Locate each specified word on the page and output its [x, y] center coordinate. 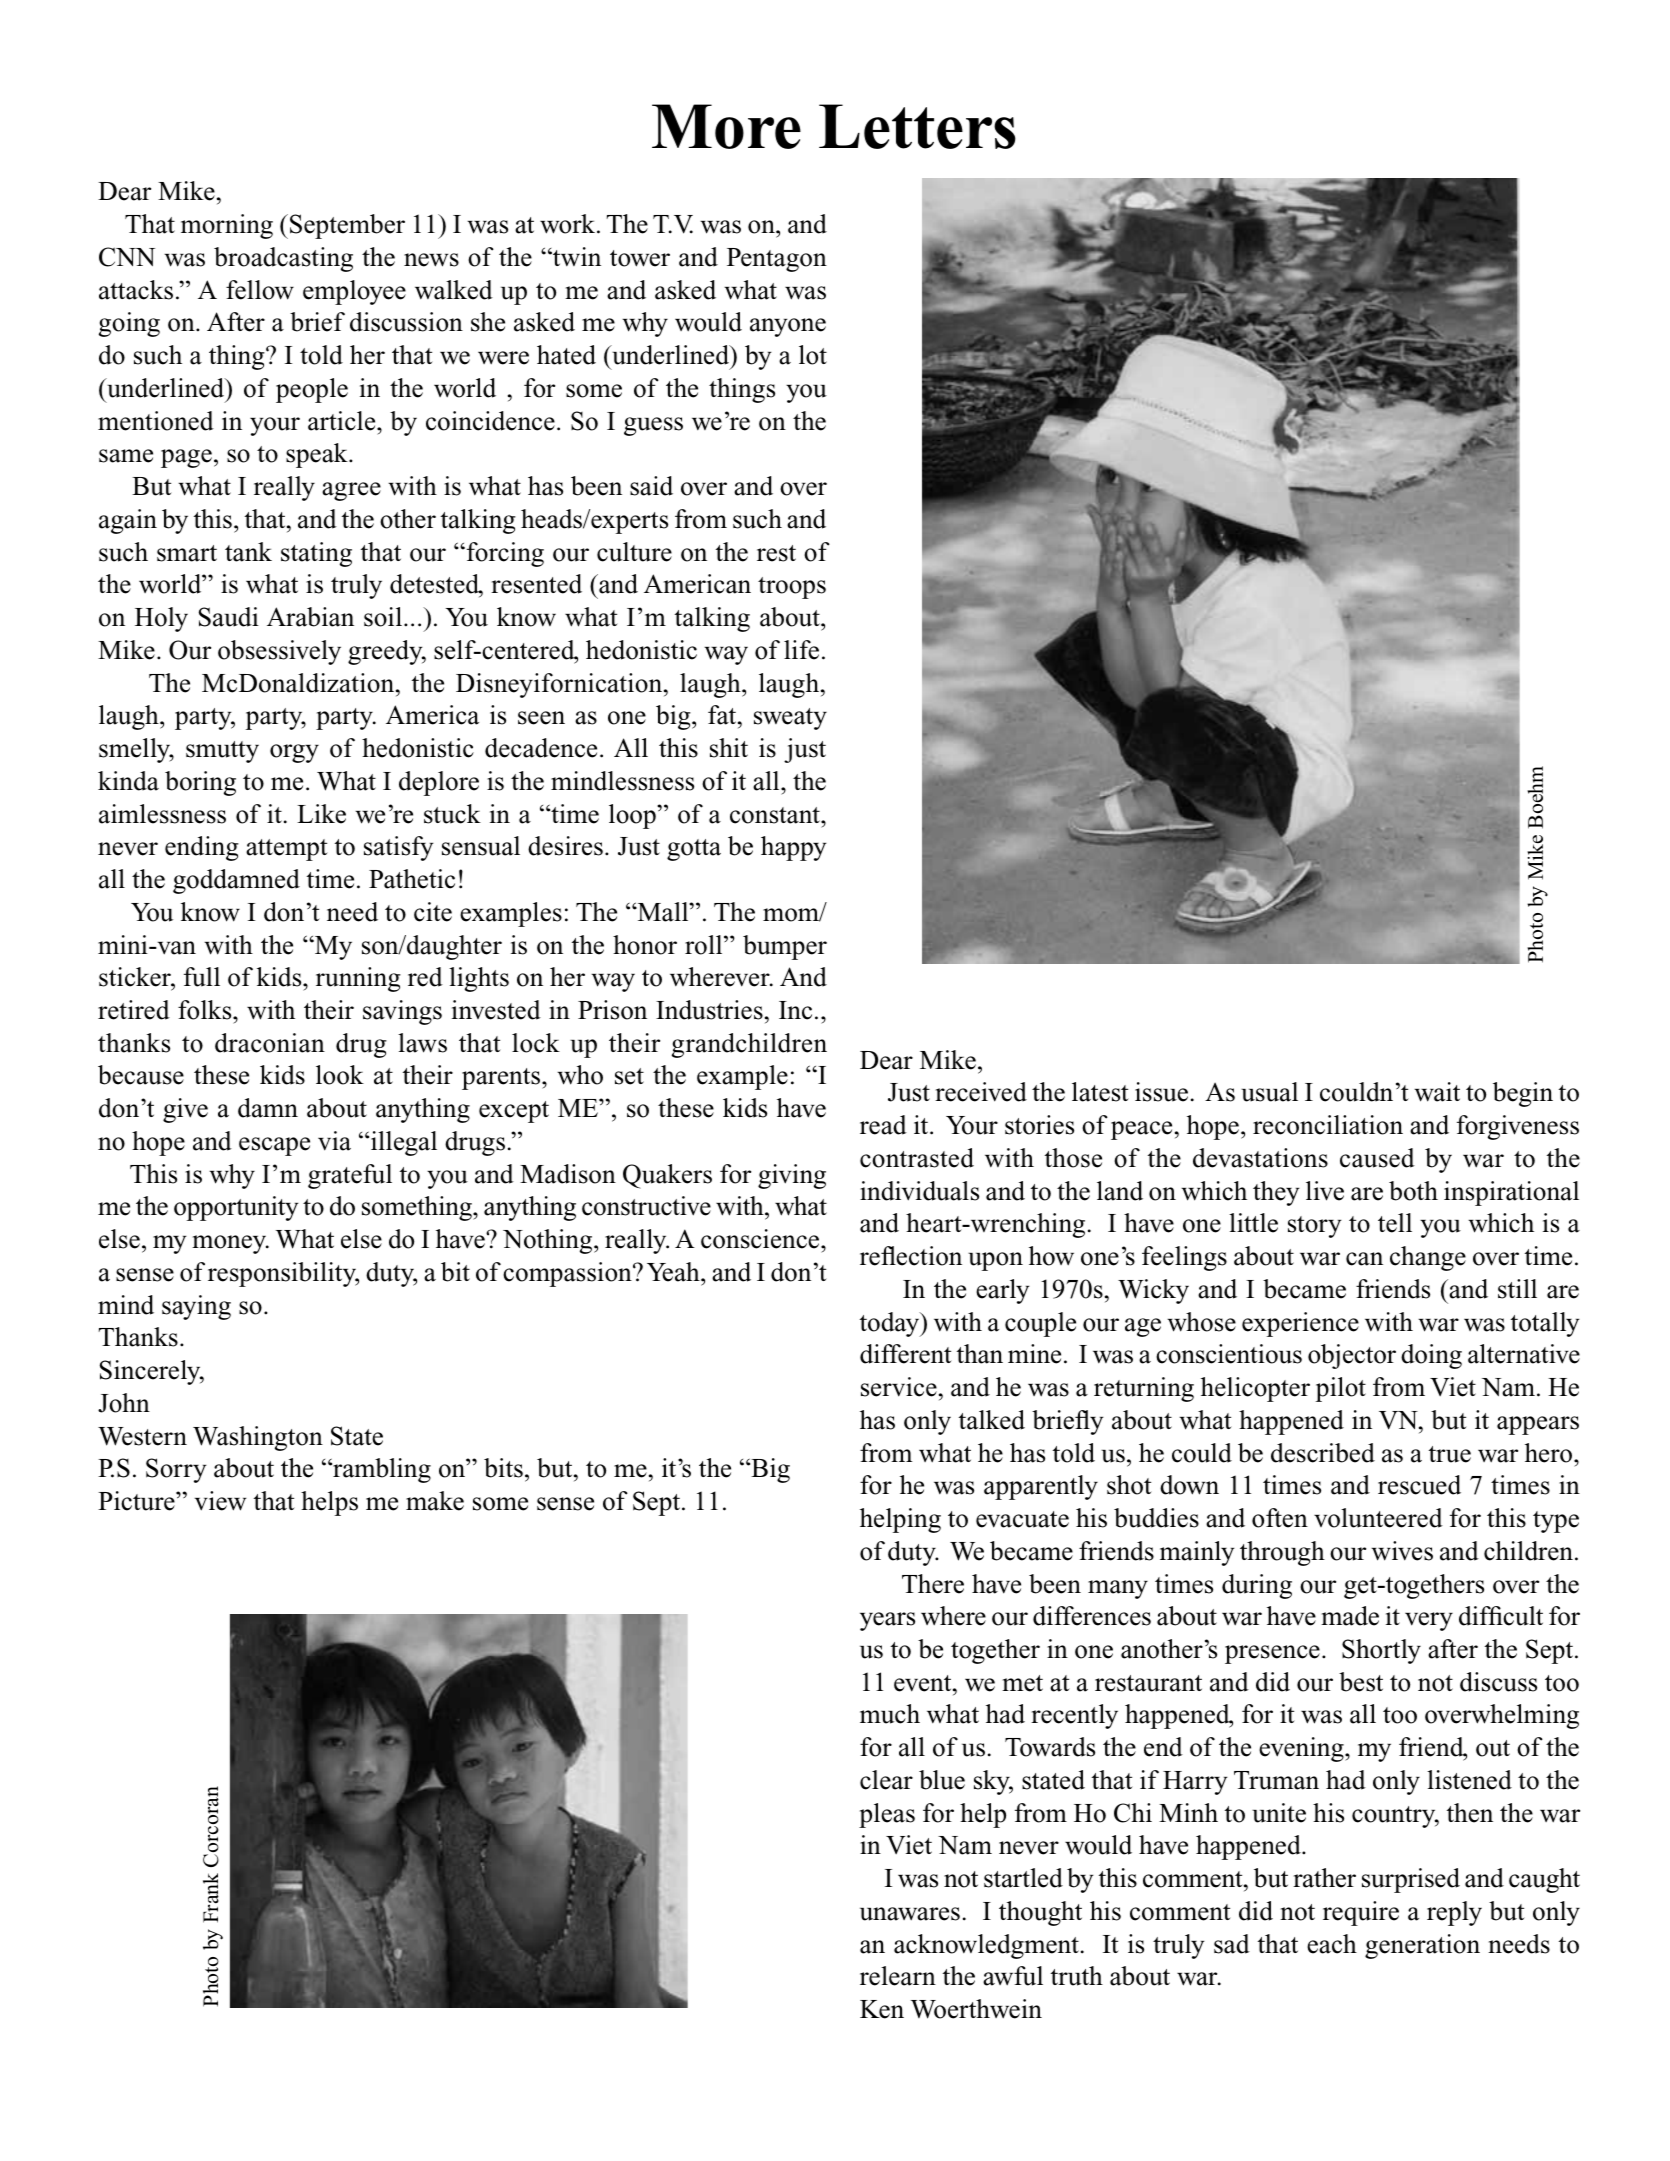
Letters [917, 126]
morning [227, 226]
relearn [898, 1976]
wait [1437, 1092]
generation [1422, 1946]
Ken [882, 2009]
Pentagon [777, 260]
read [883, 1125]
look [340, 1075]
